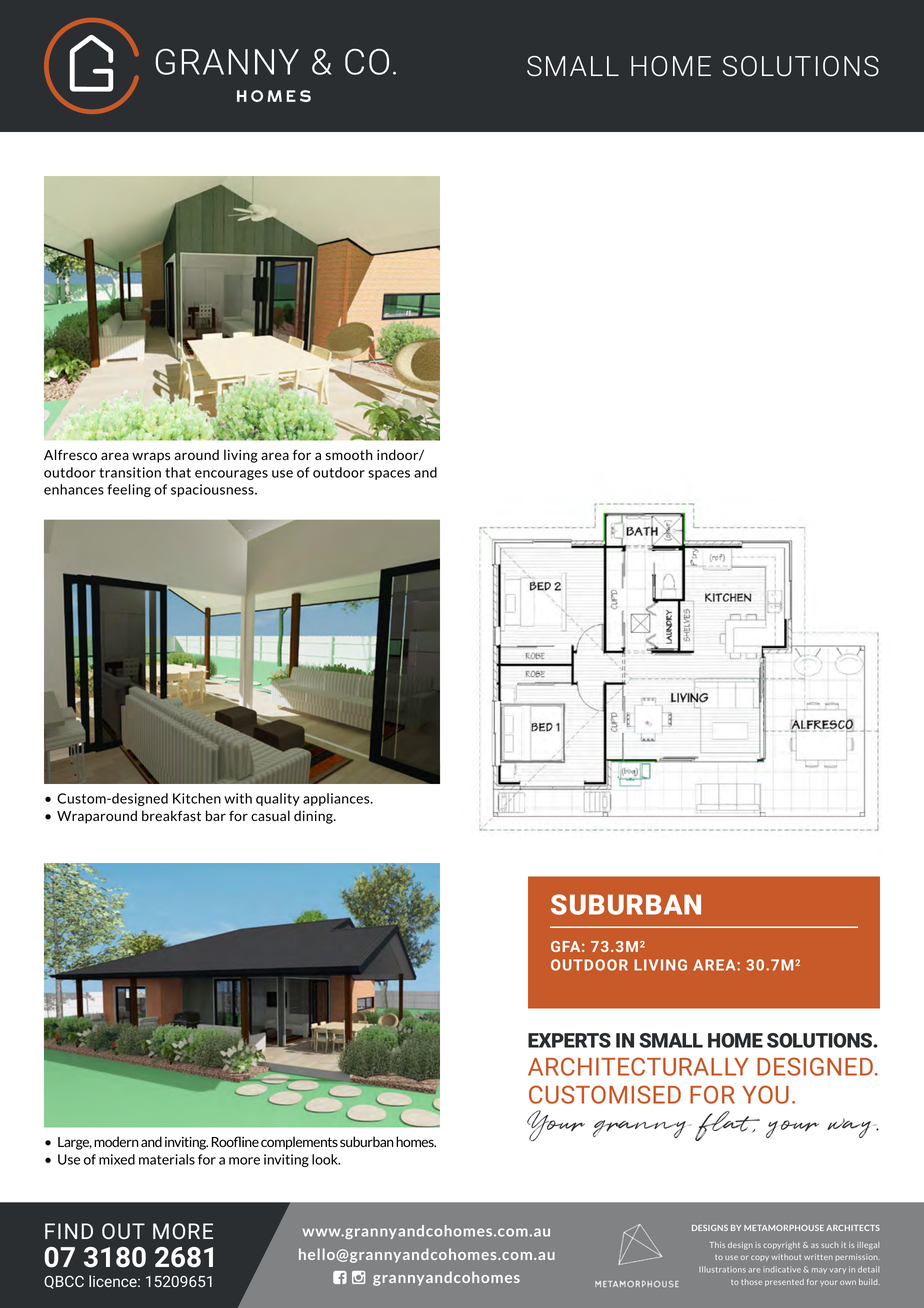 Image resolution: width=924 pixels, height=1308 pixels. What do you see at coordinates (326, 1159) in the screenshot?
I see `look` at bounding box center [326, 1159].
